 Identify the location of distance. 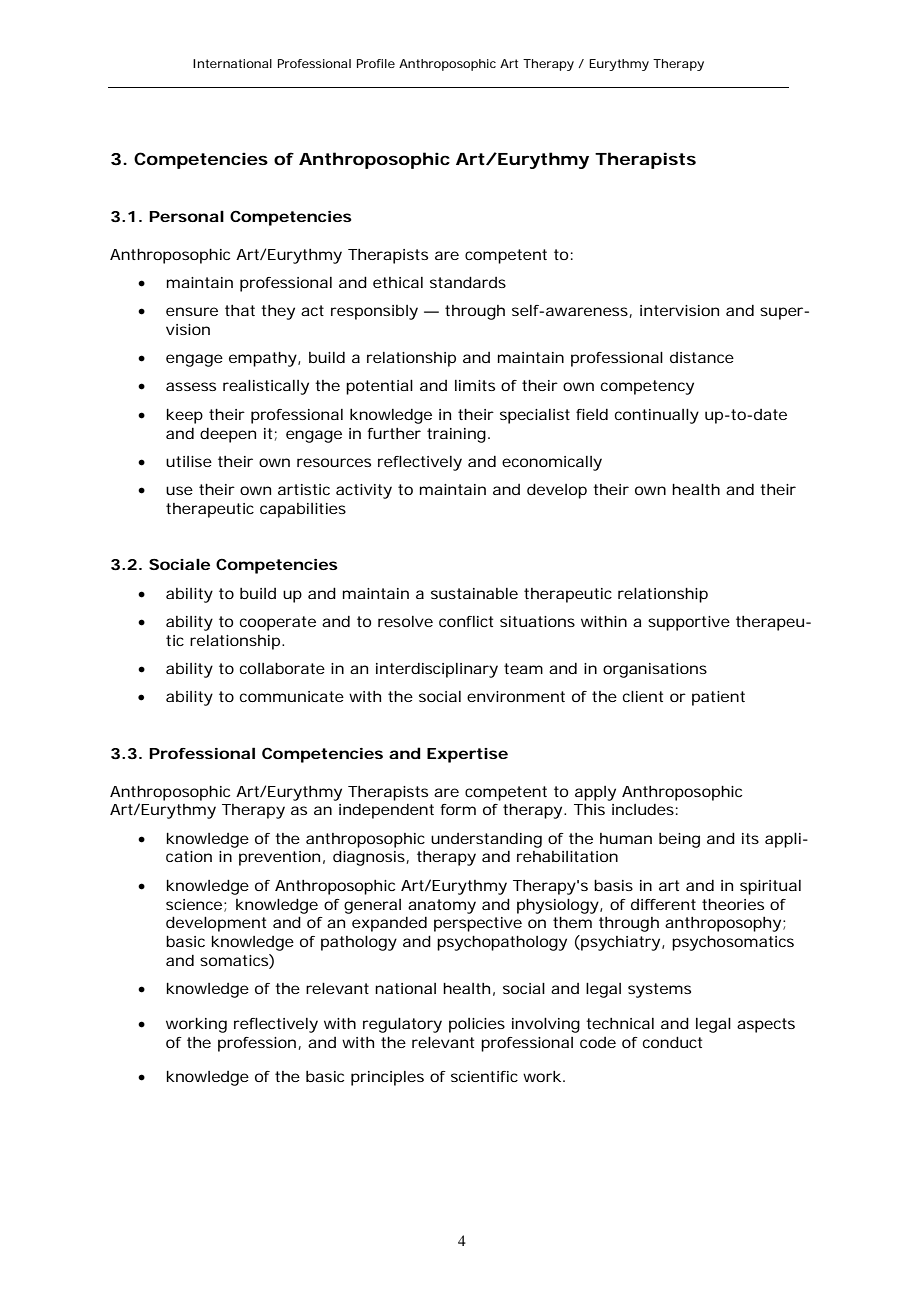
(702, 357).
